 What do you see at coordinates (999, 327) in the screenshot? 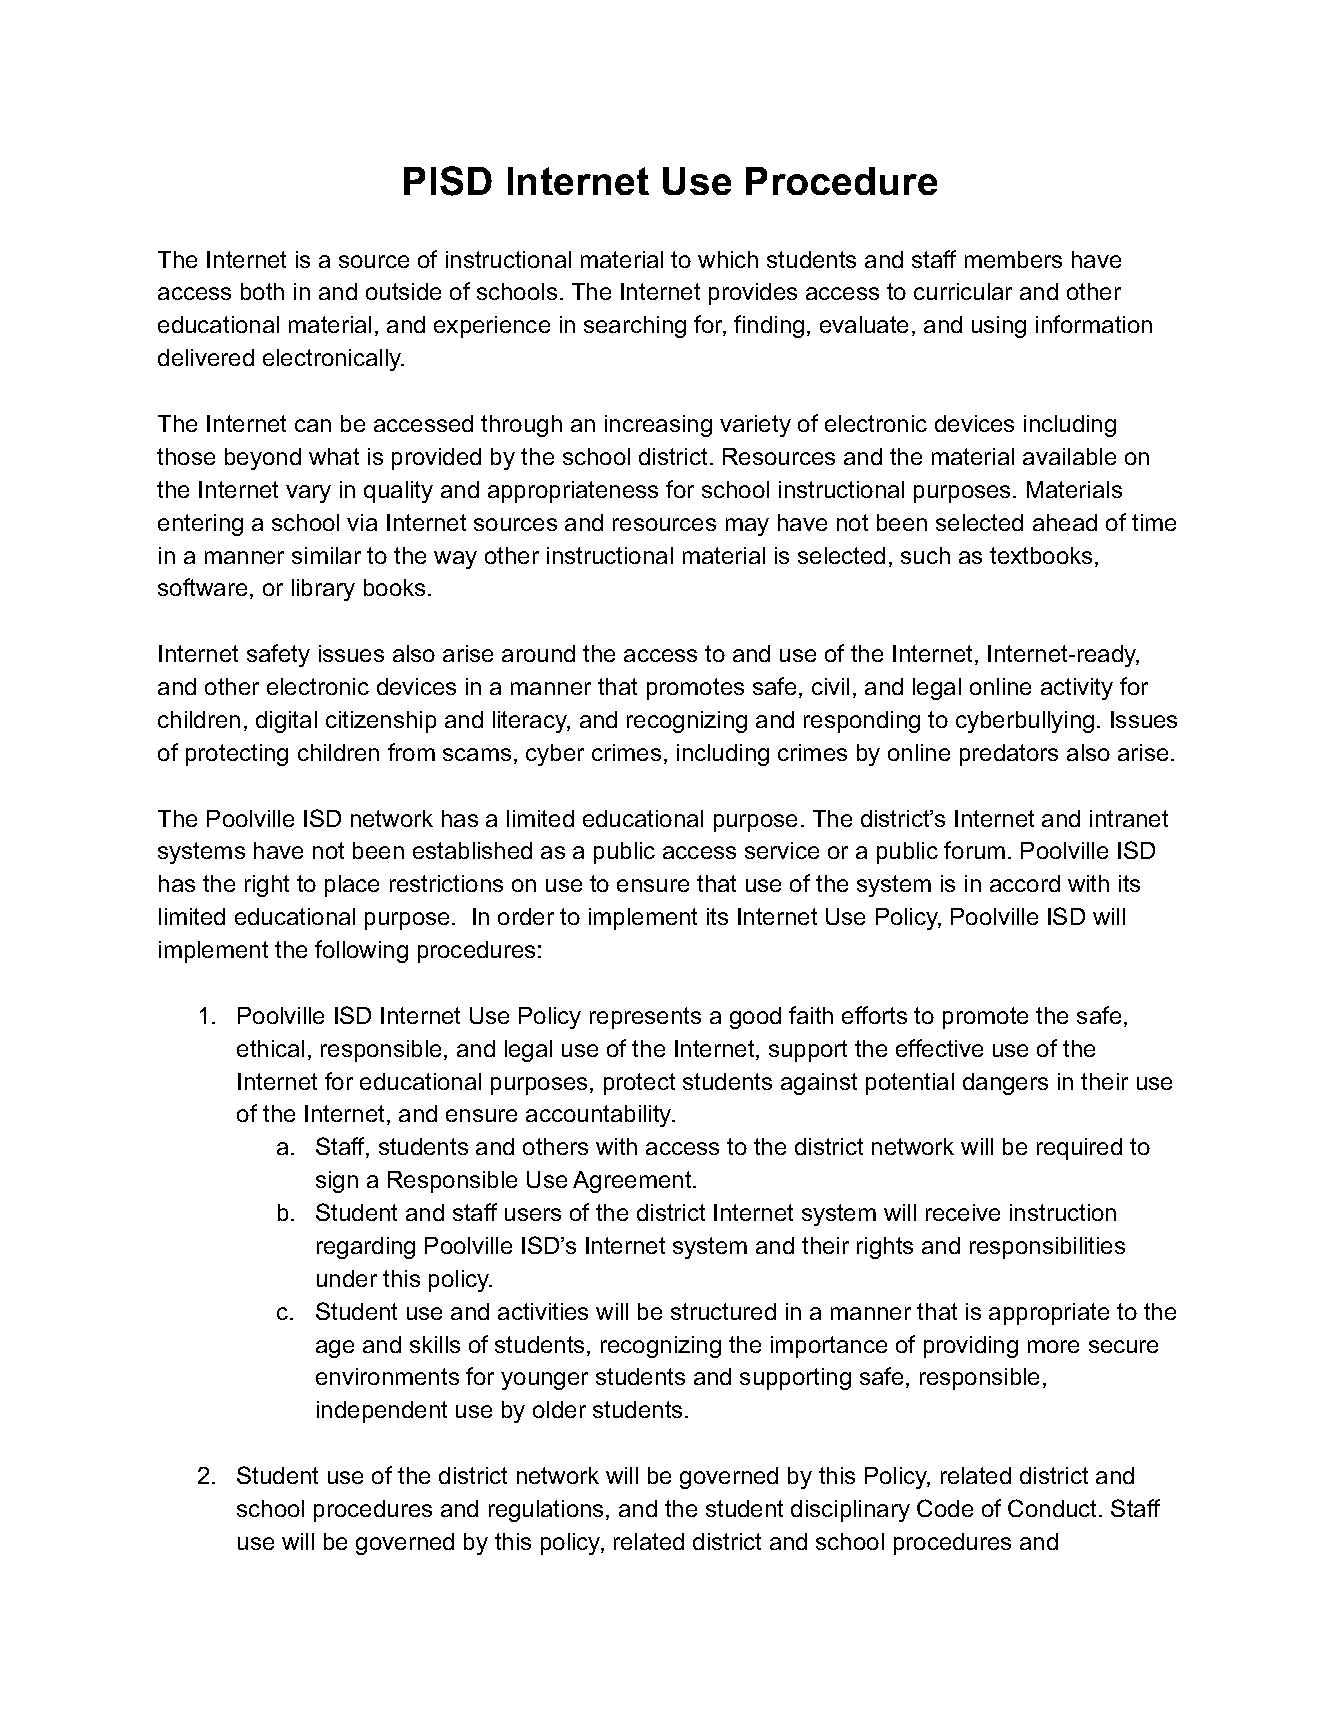
I see `using` at bounding box center [999, 327].
